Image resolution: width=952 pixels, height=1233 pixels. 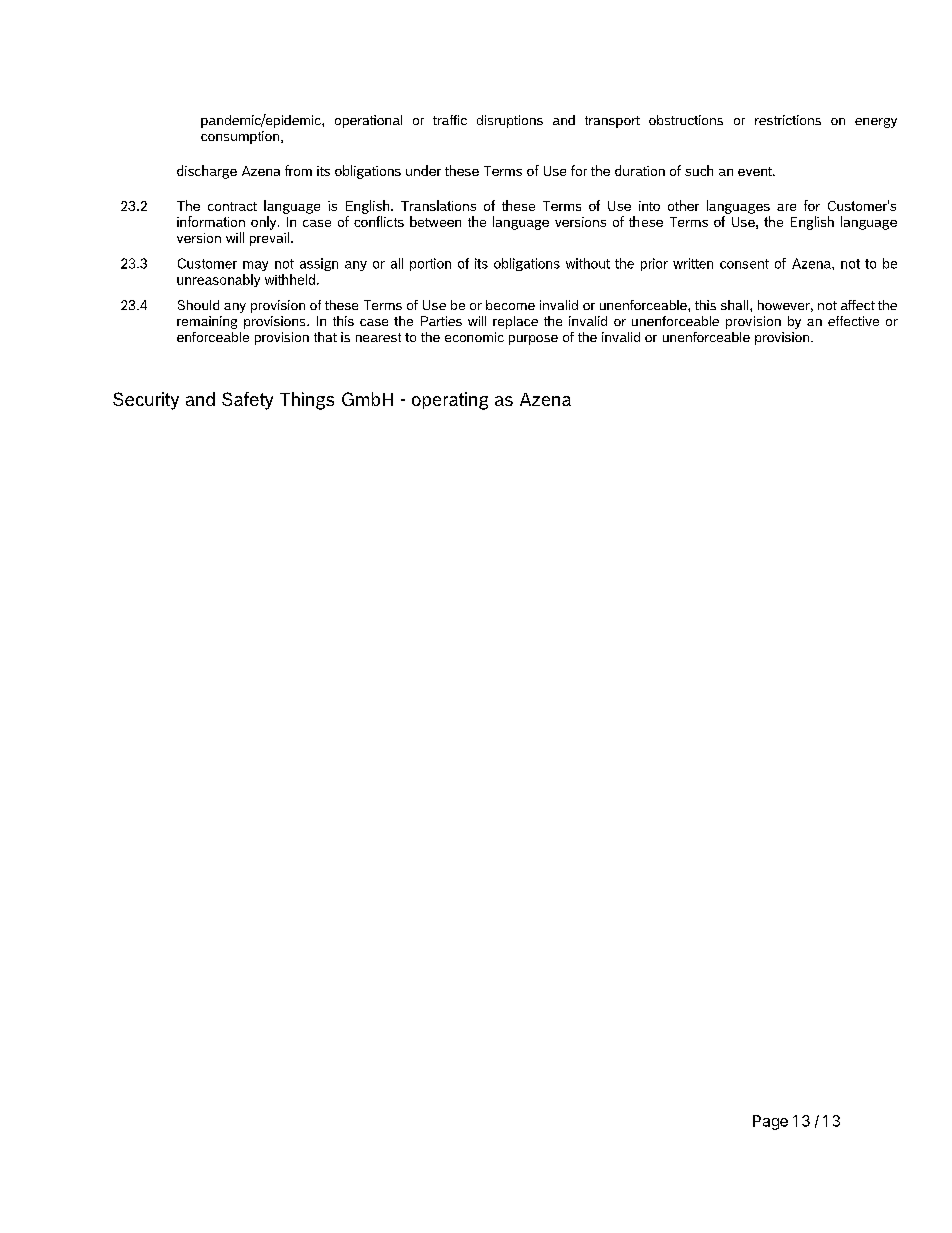 I want to click on effective, so click(x=853, y=321).
